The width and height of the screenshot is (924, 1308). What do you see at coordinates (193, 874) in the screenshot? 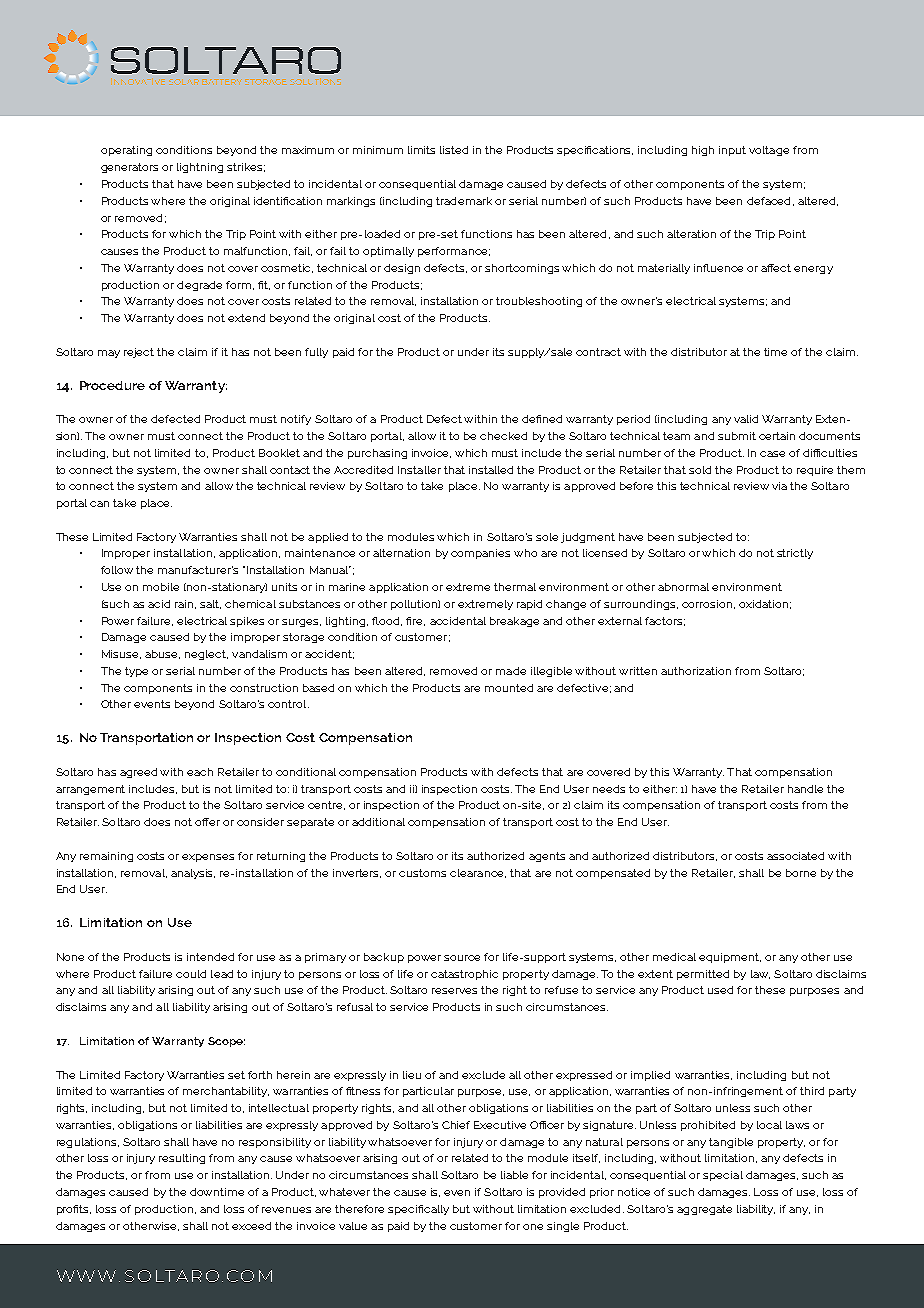
I see `analysis` at bounding box center [193, 874].
